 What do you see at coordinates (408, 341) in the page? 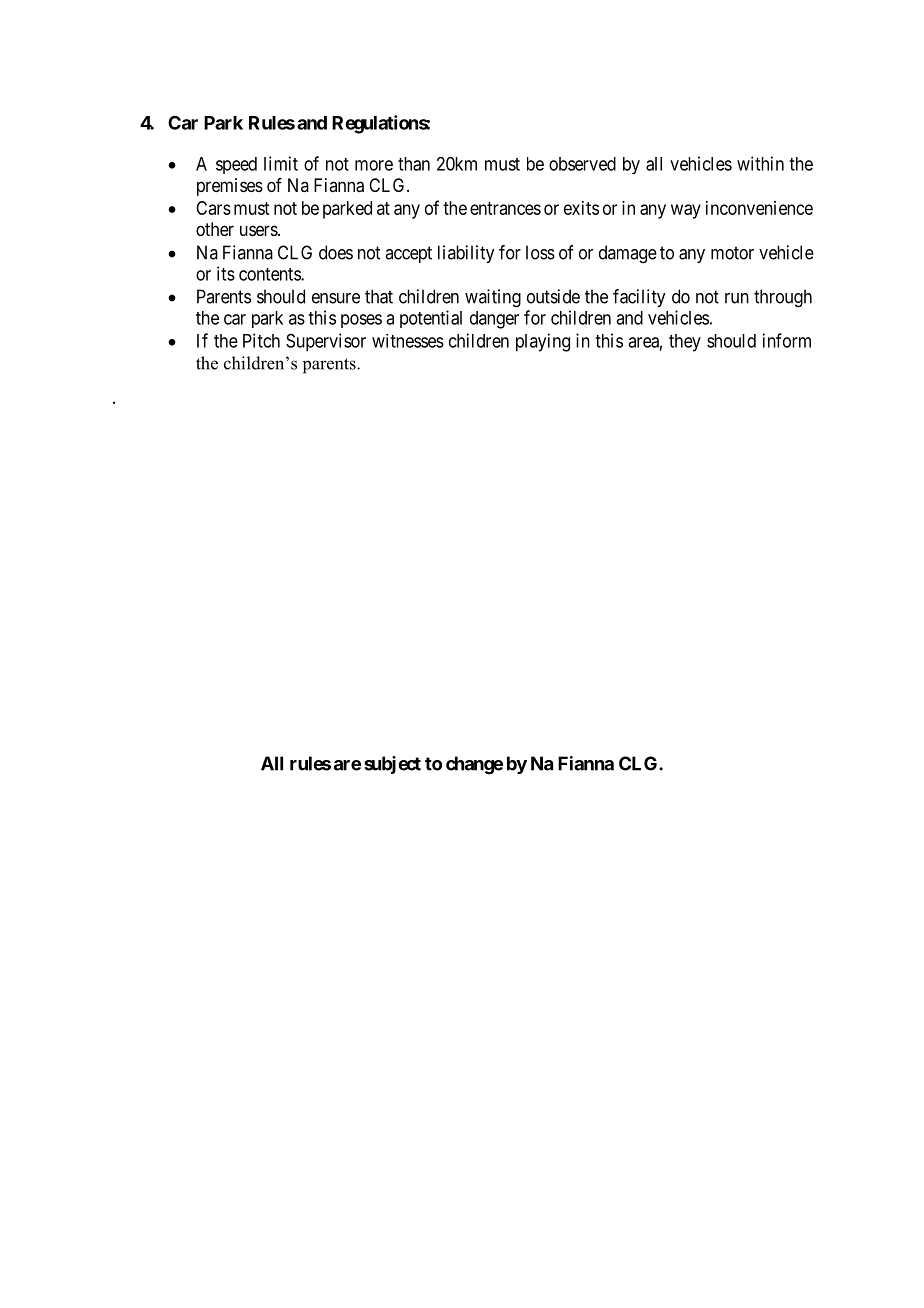
I see `witnesses` at bounding box center [408, 341].
